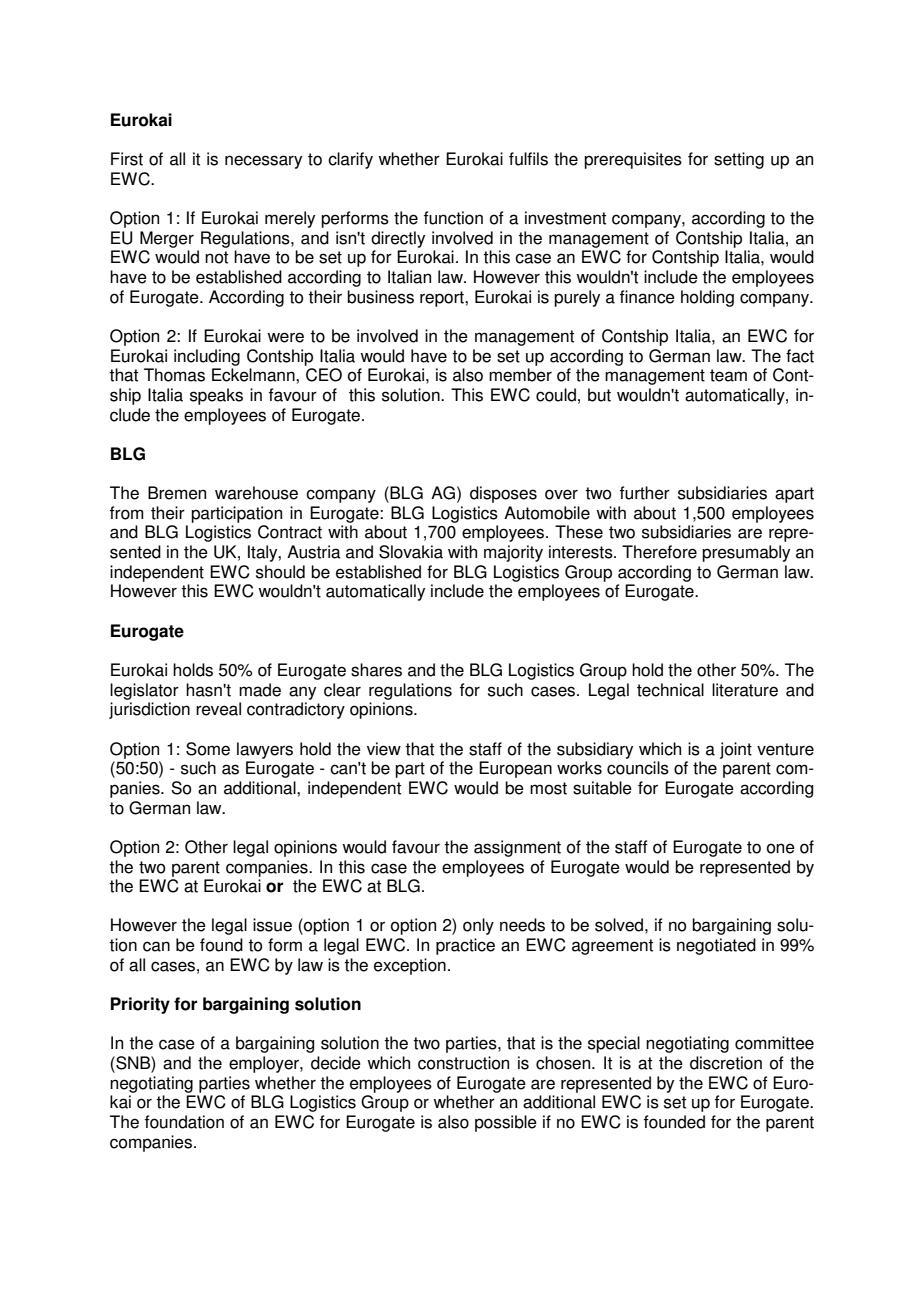 The width and height of the screenshot is (924, 1308). I want to click on necessary, so click(263, 162).
